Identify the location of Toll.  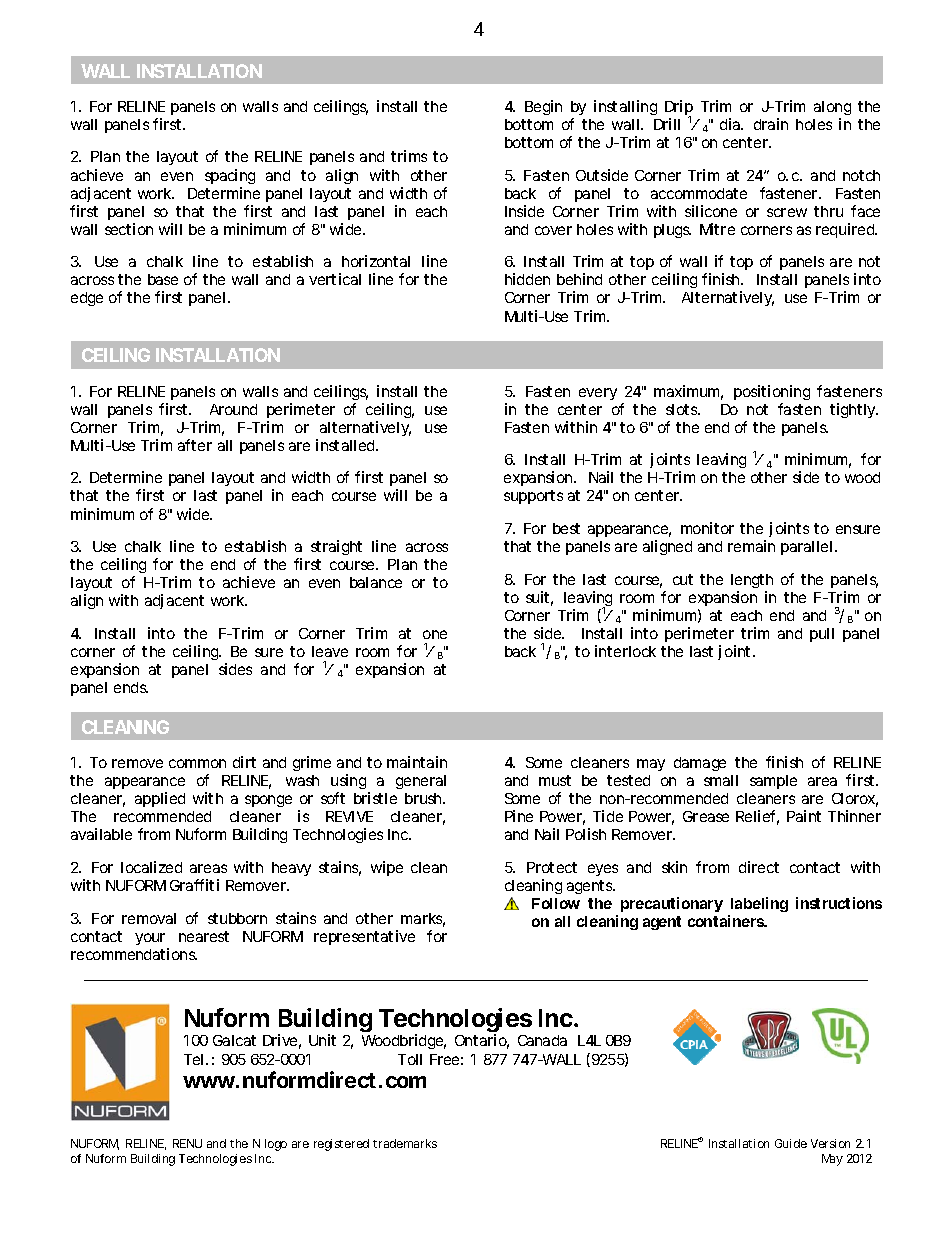
(410, 1059).
